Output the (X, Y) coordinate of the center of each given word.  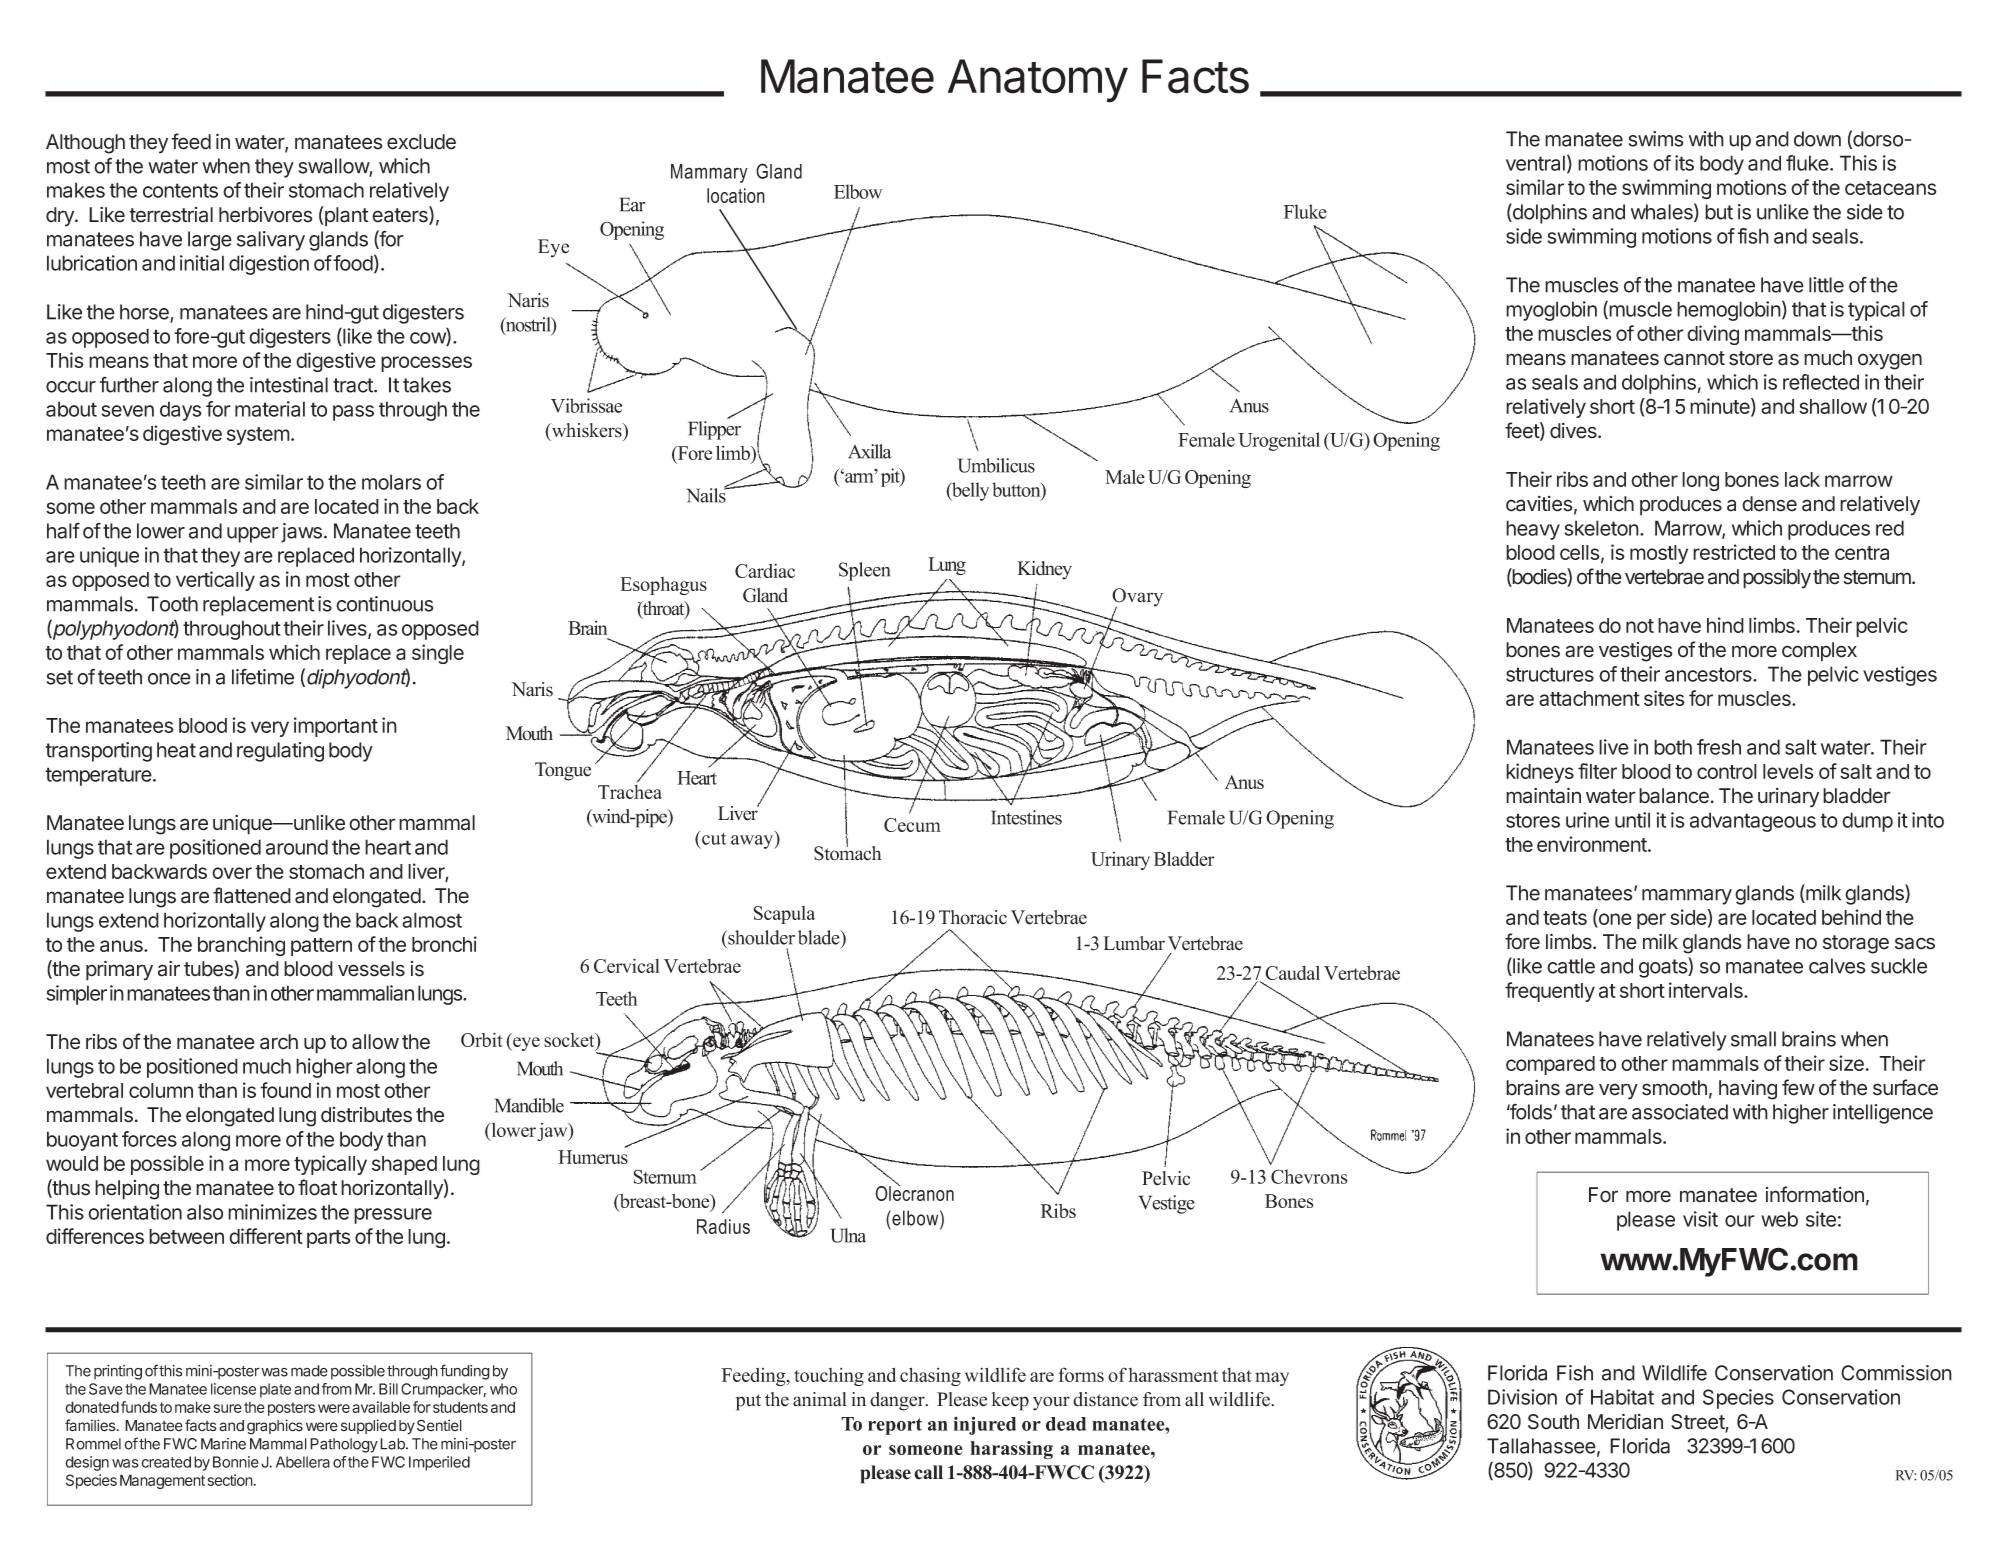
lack (1802, 479)
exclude (421, 142)
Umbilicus (996, 465)
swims (1656, 139)
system (258, 436)
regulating (280, 752)
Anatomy (1038, 81)
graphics (275, 1427)
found (285, 1090)
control (1727, 771)
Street (1698, 1423)
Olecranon (914, 1192)
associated (1680, 1112)
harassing (1011, 1450)
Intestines (1026, 817)
